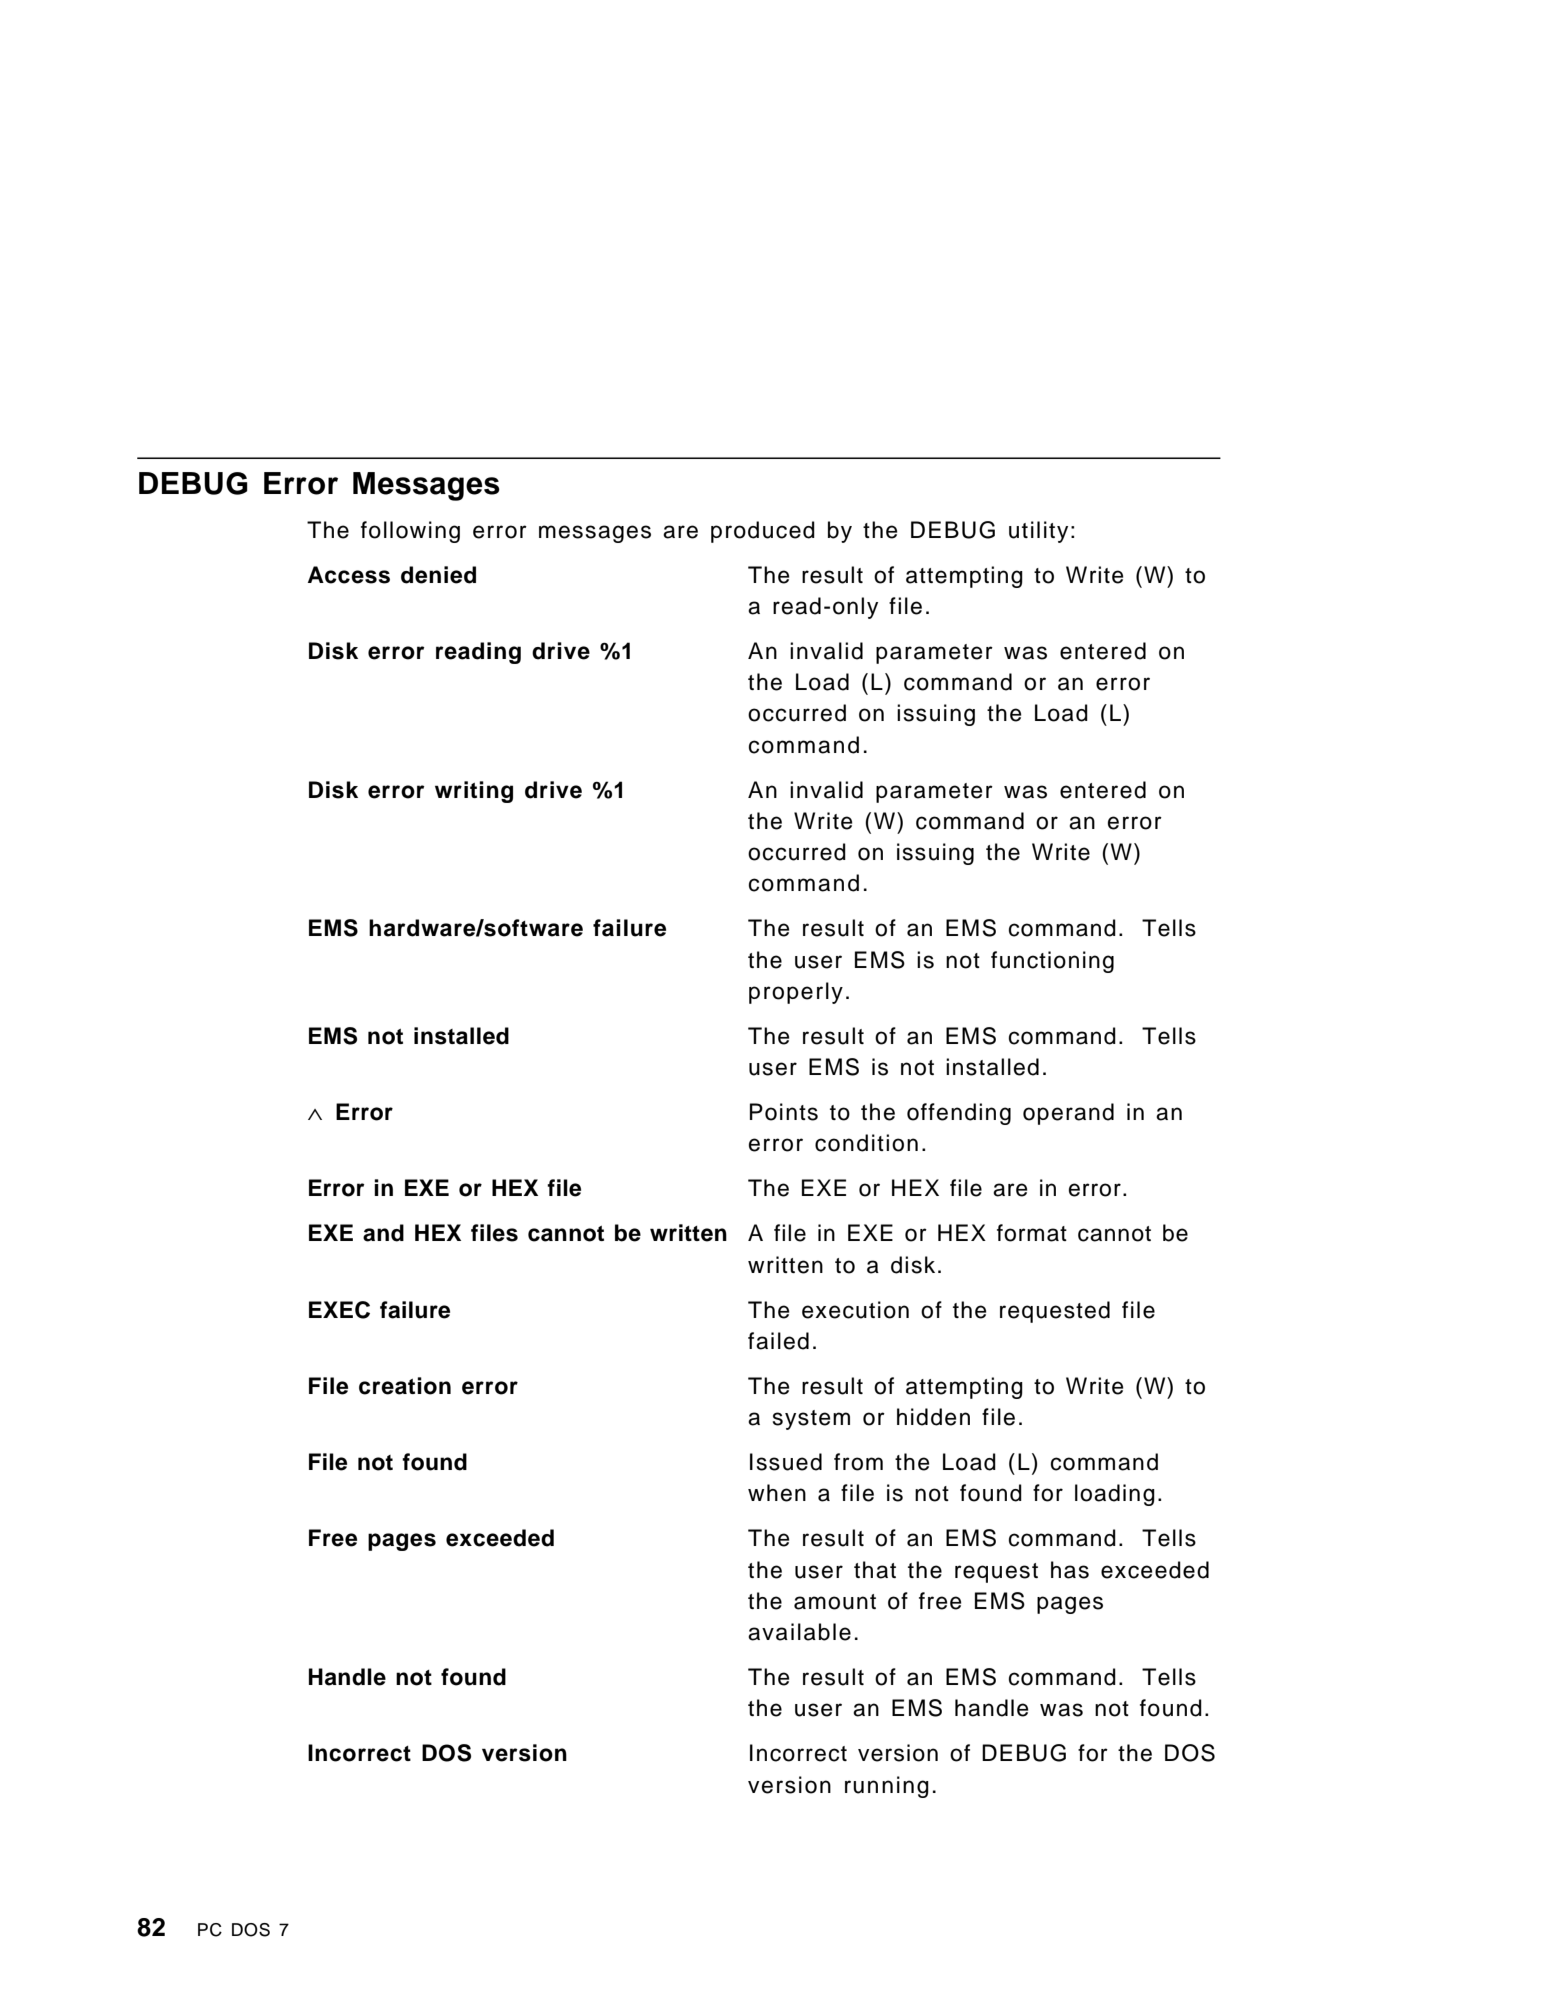  I want to click on Points, so click(784, 1112).
